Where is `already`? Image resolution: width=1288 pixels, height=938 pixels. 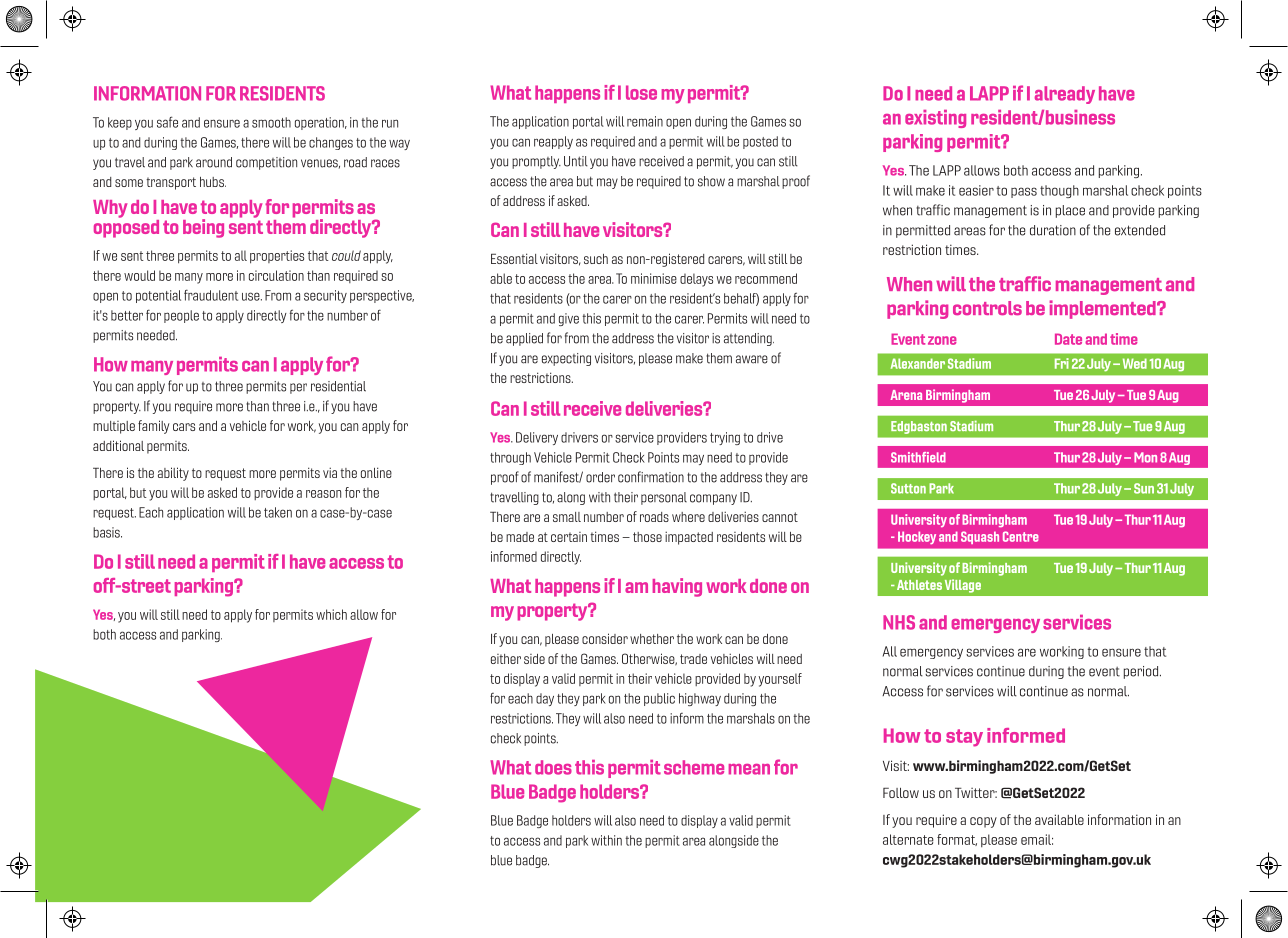
already is located at coordinates (1065, 95).
